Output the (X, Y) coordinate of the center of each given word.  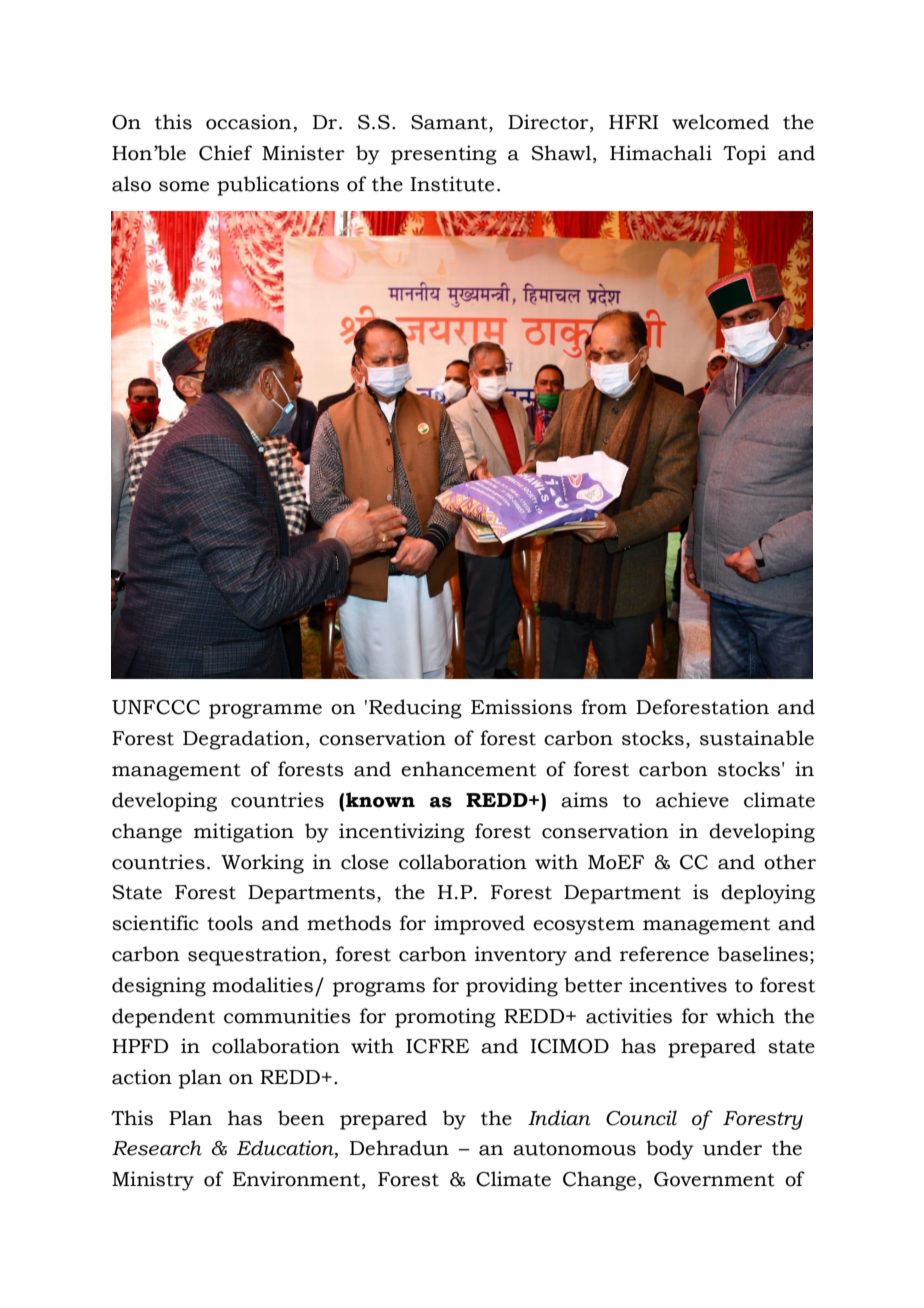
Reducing (415, 709)
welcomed (720, 122)
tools (230, 923)
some (184, 186)
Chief (225, 153)
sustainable (757, 738)
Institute (452, 184)
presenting (444, 155)
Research (157, 1148)
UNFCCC (156, 707)
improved (479, 925)
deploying (768, 894)
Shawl (563, 154)
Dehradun (399, 1148)
